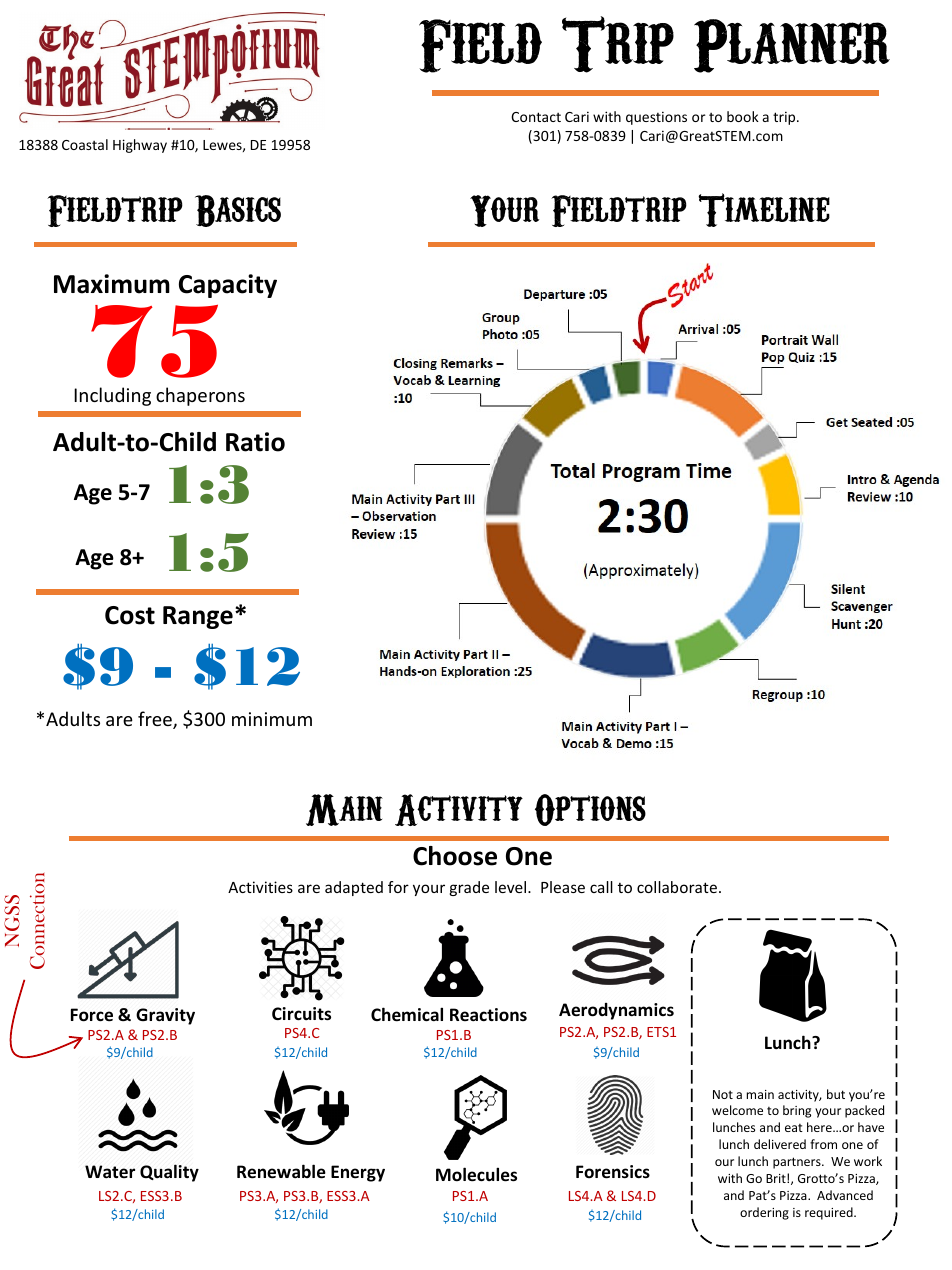  I want to click on Range, so click(198, 617).
